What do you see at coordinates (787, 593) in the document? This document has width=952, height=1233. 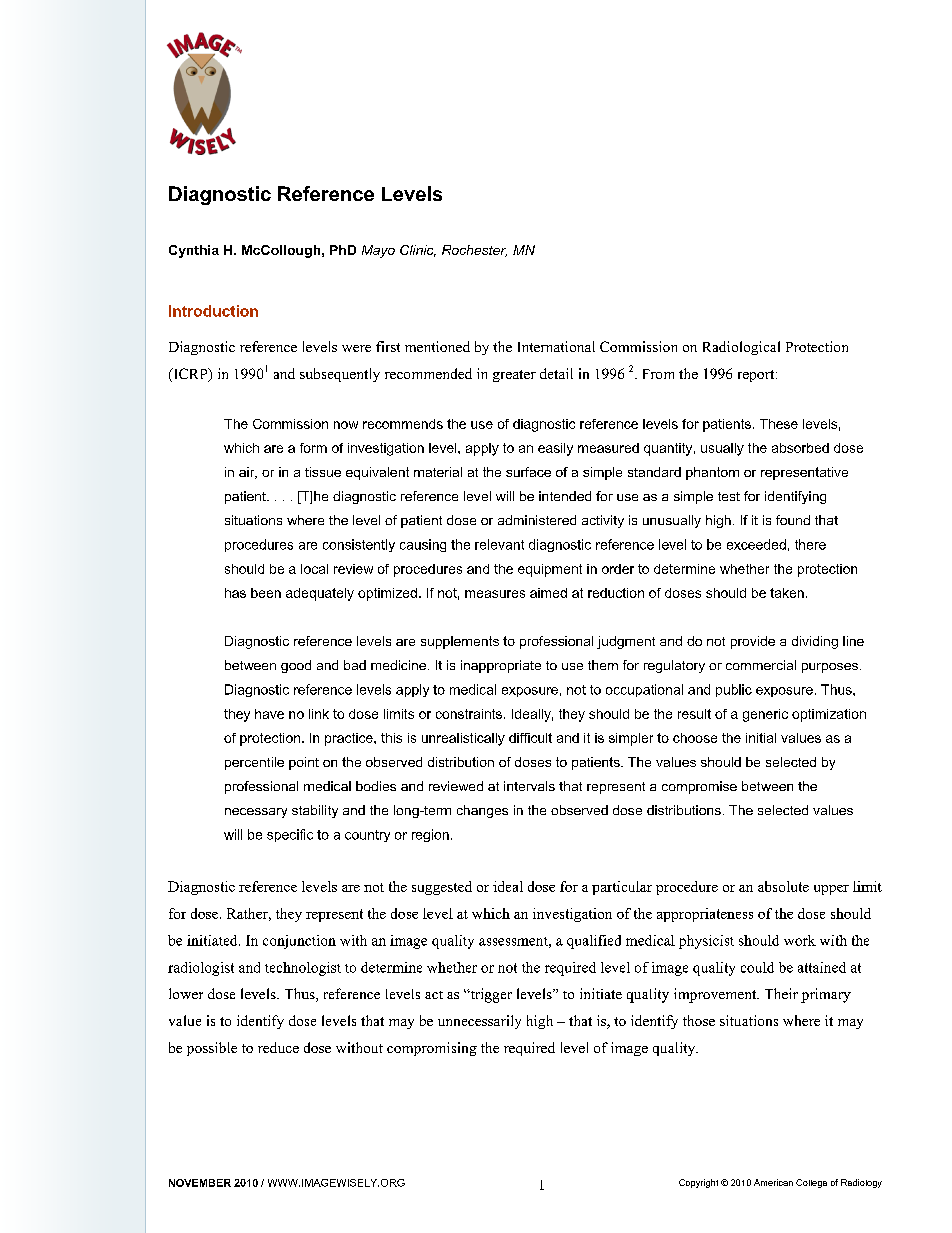 I see `taken` at bounding box center [787, 593].
